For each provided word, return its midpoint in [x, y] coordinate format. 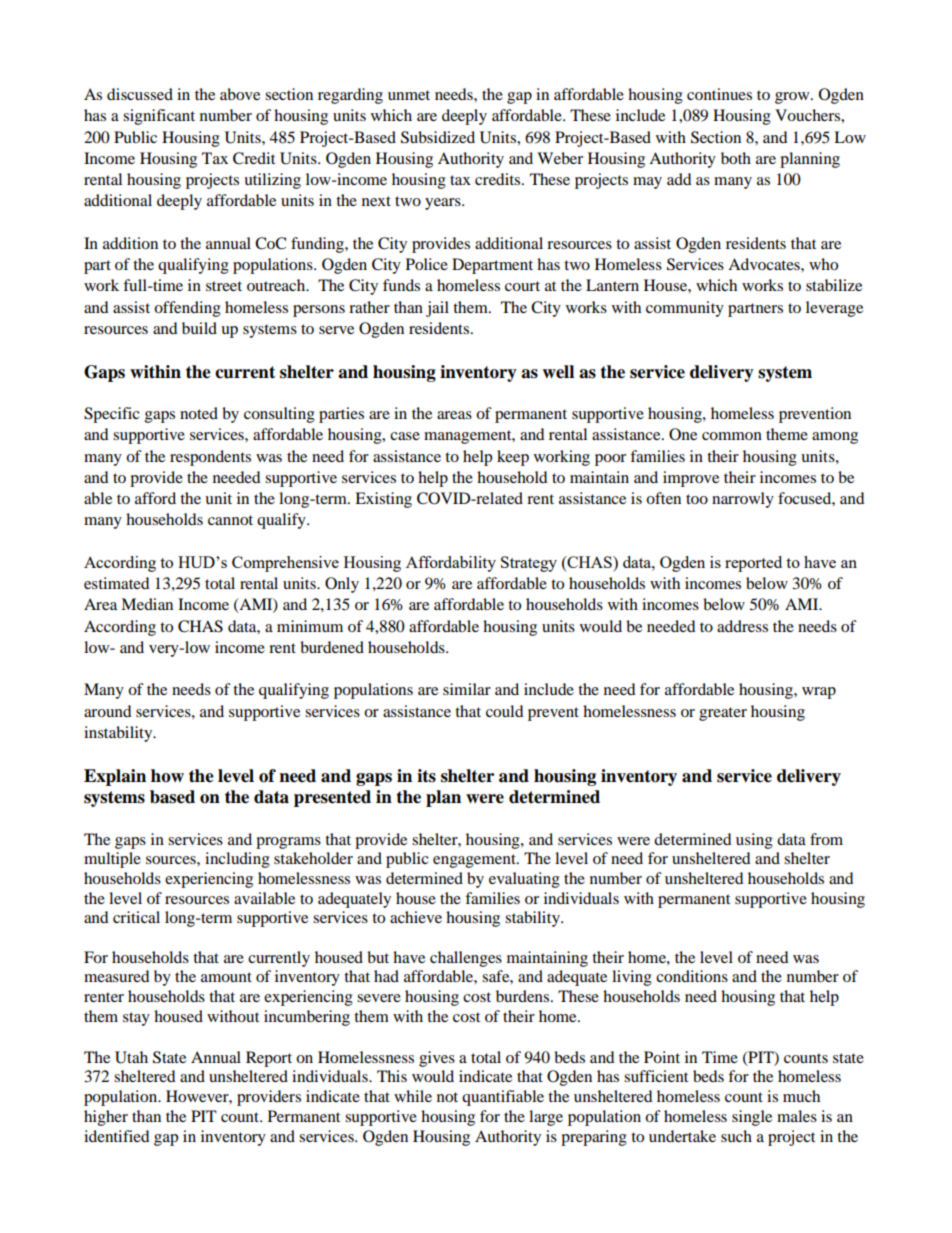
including [237, 860]
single [752, 1118]
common [732, 436]
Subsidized [438, 137]
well [558, 372]
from [826, 839]
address [742, 626]
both [736, 158]
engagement [475, 861]
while [413, 1096]
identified [117, 1136]
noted [199, 413]
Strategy [529, 564]
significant [159, 117]
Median [147, 604]
